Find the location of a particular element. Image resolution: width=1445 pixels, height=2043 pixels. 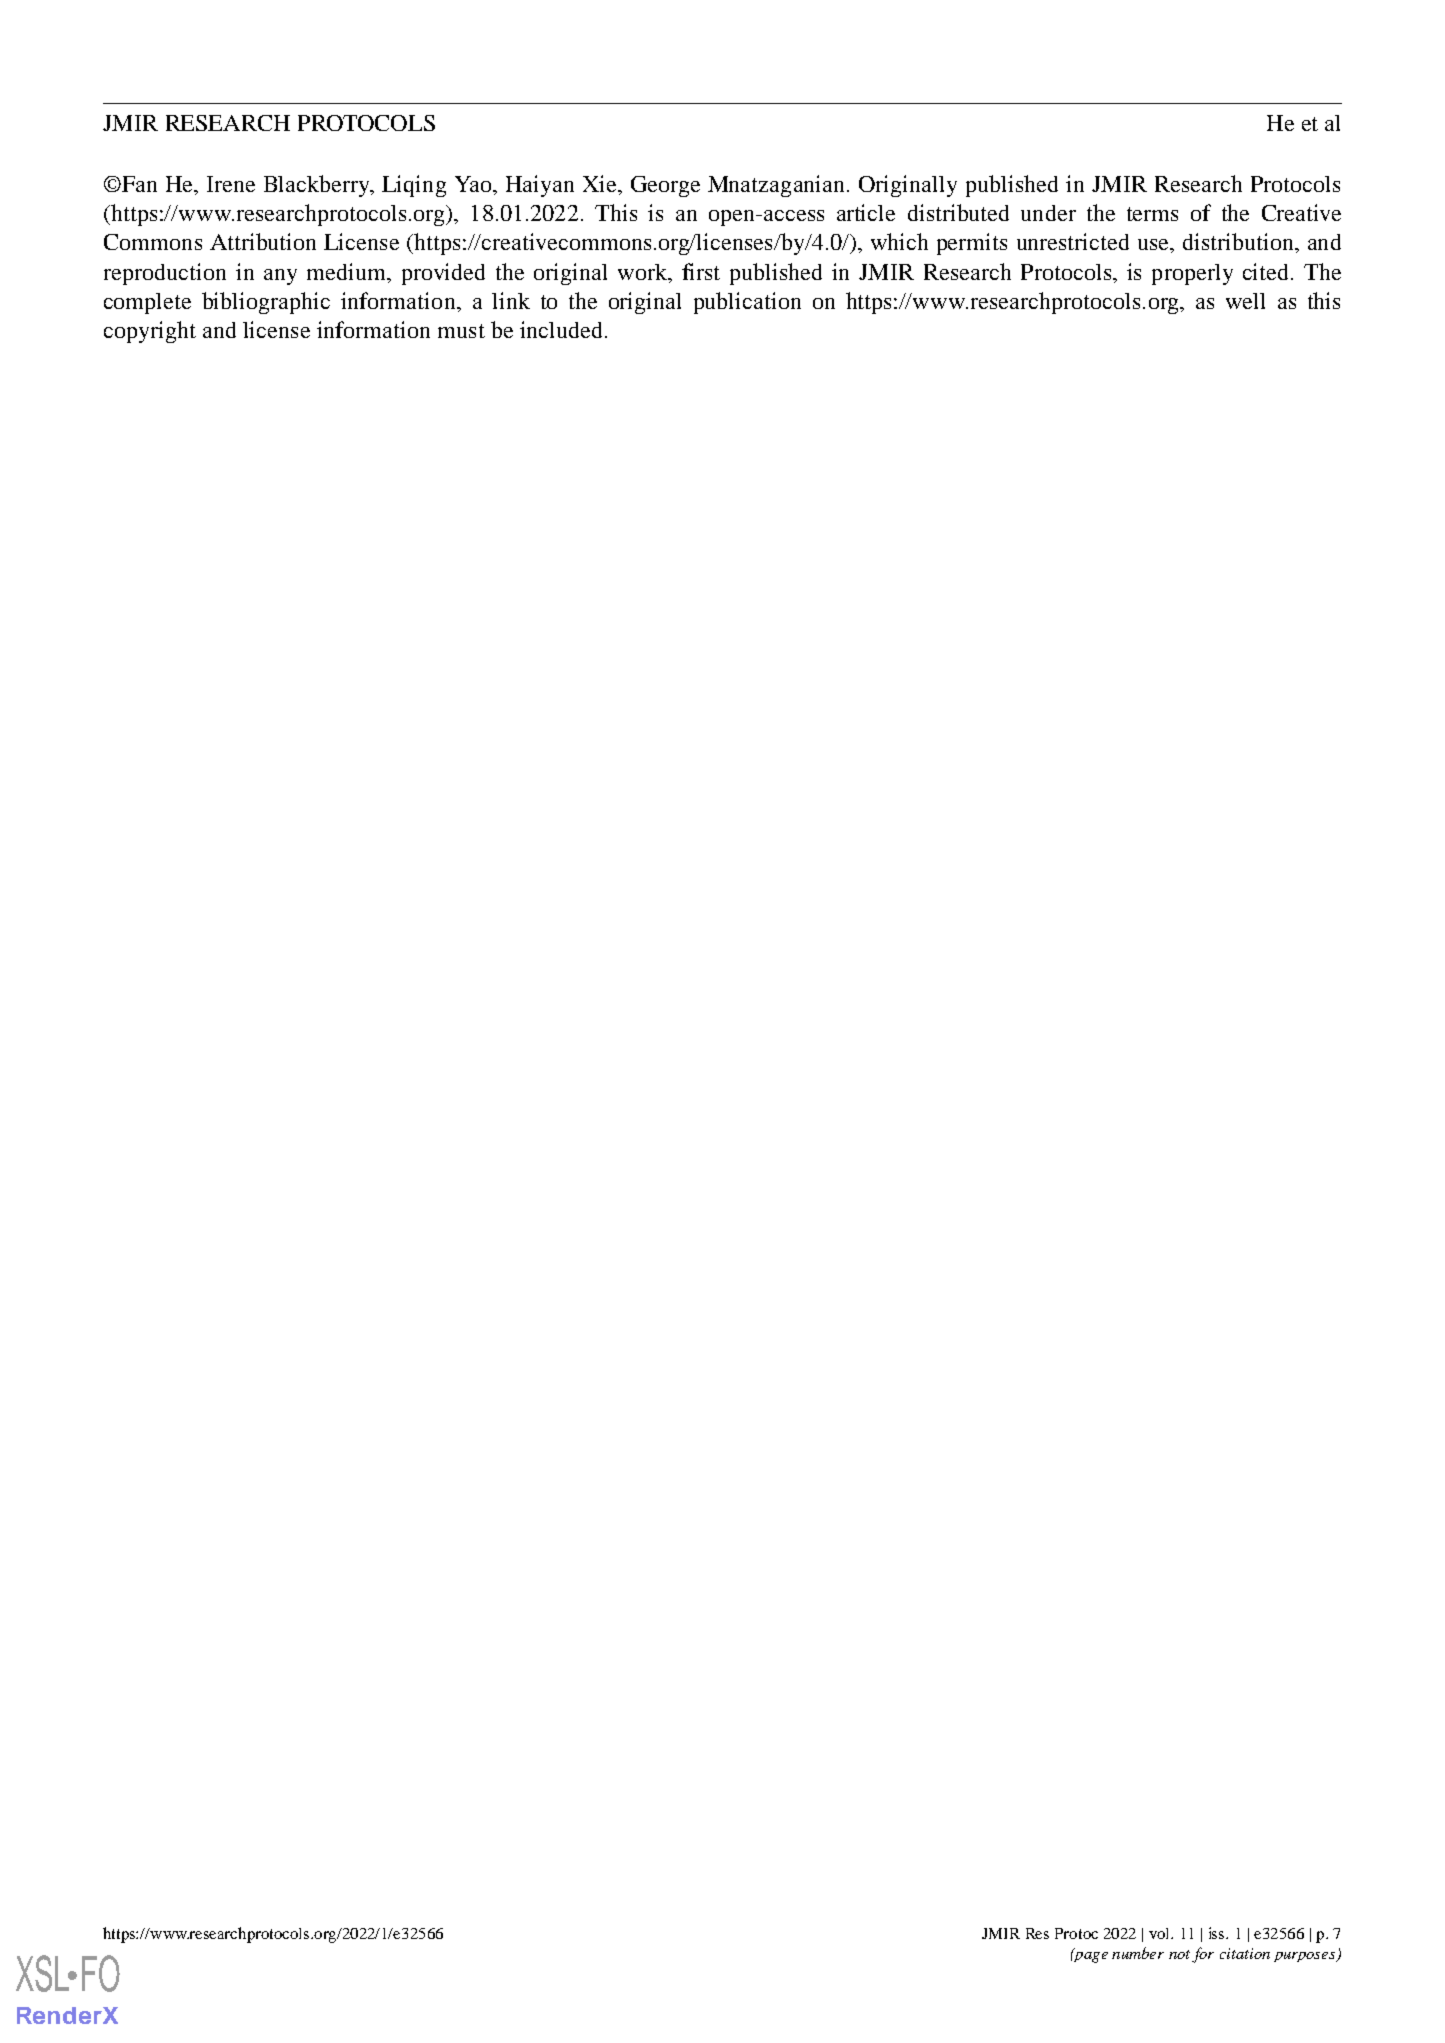

vol is located at coordinates (1160, 1933).
